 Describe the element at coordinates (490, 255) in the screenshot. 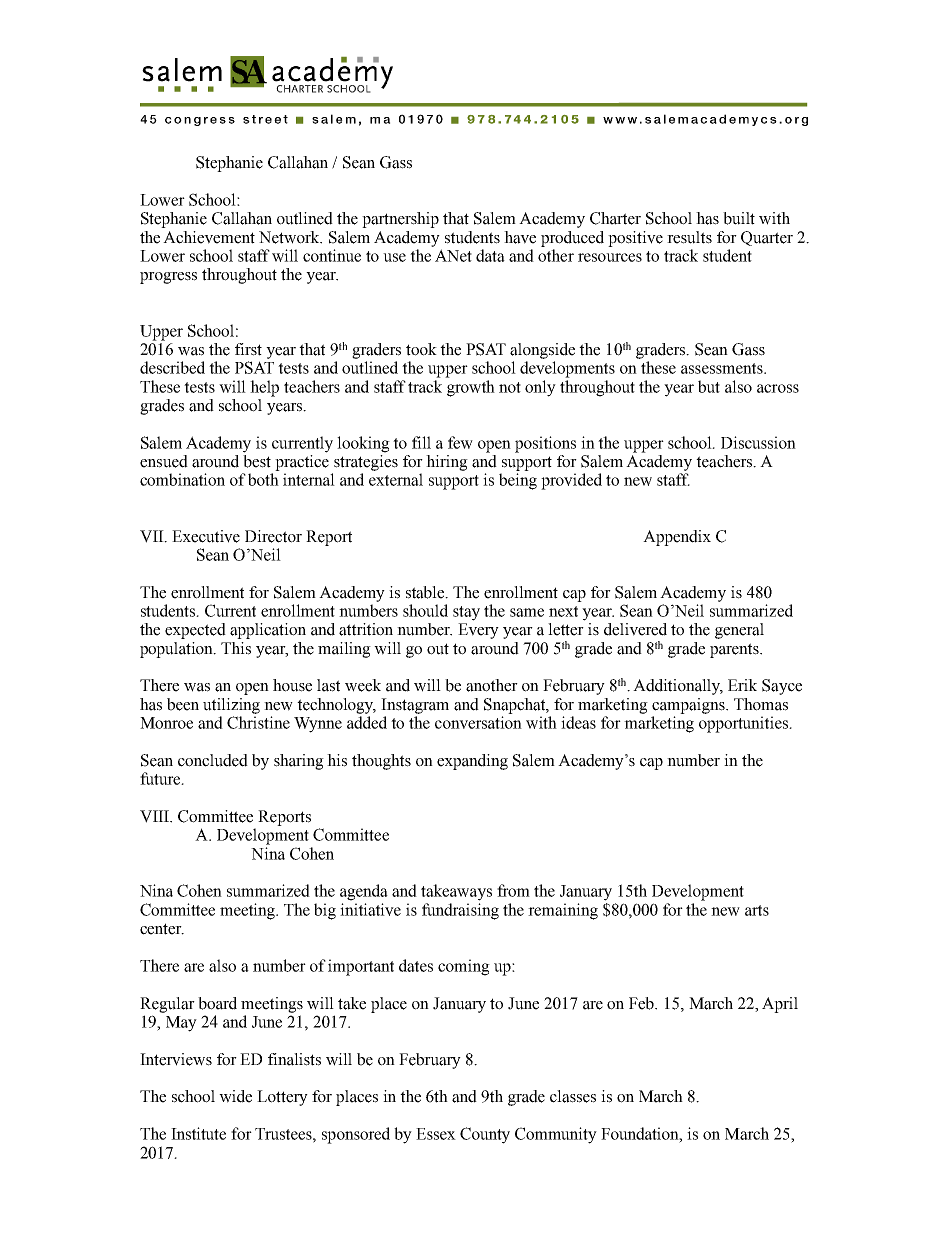

I see `data` at that location.
